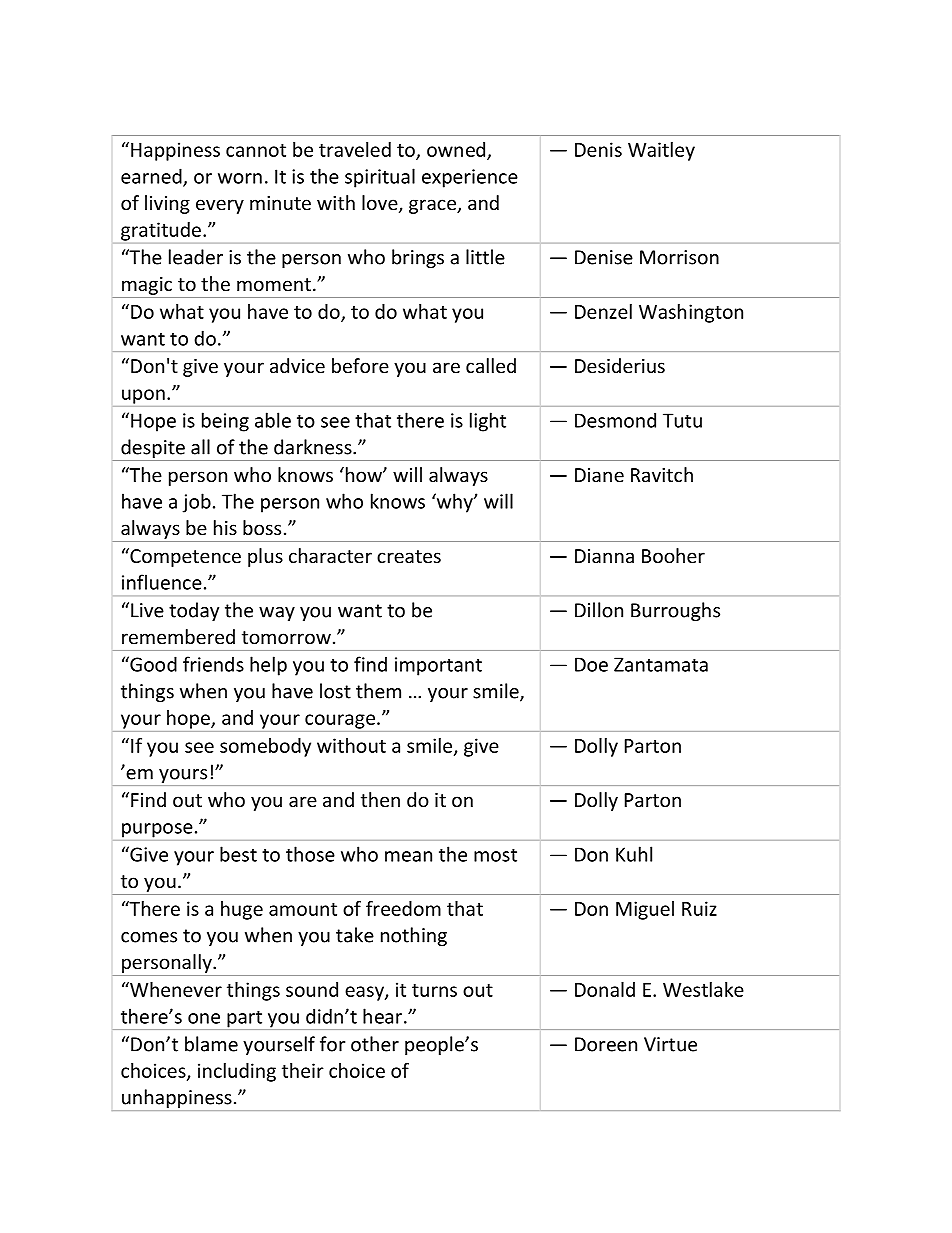 The height and width of the screenshot is (1233, 952). I want to click on worn, so click(240, 178).
